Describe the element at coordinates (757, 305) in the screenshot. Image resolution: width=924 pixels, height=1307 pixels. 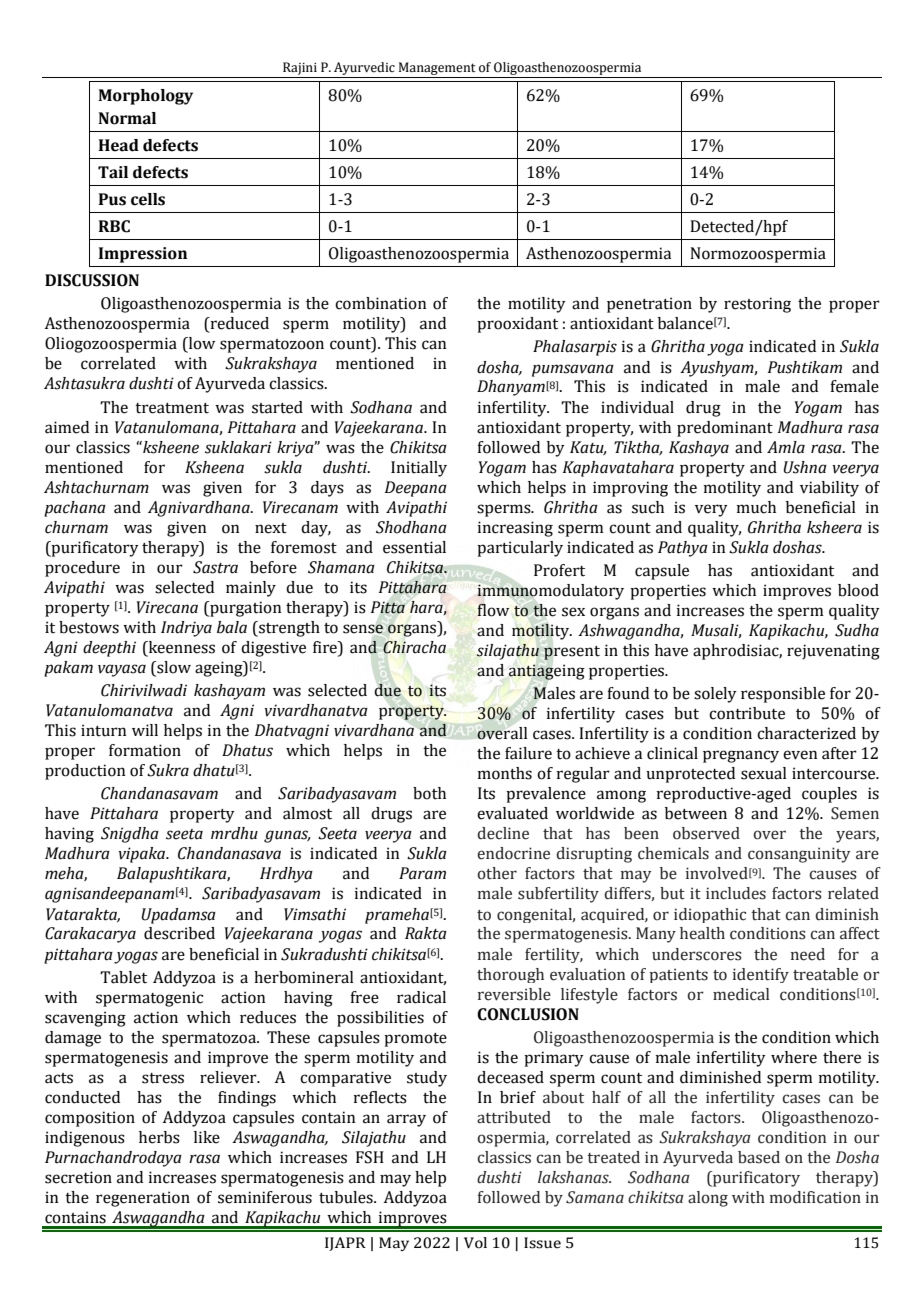
I see `restoring` at that location.
